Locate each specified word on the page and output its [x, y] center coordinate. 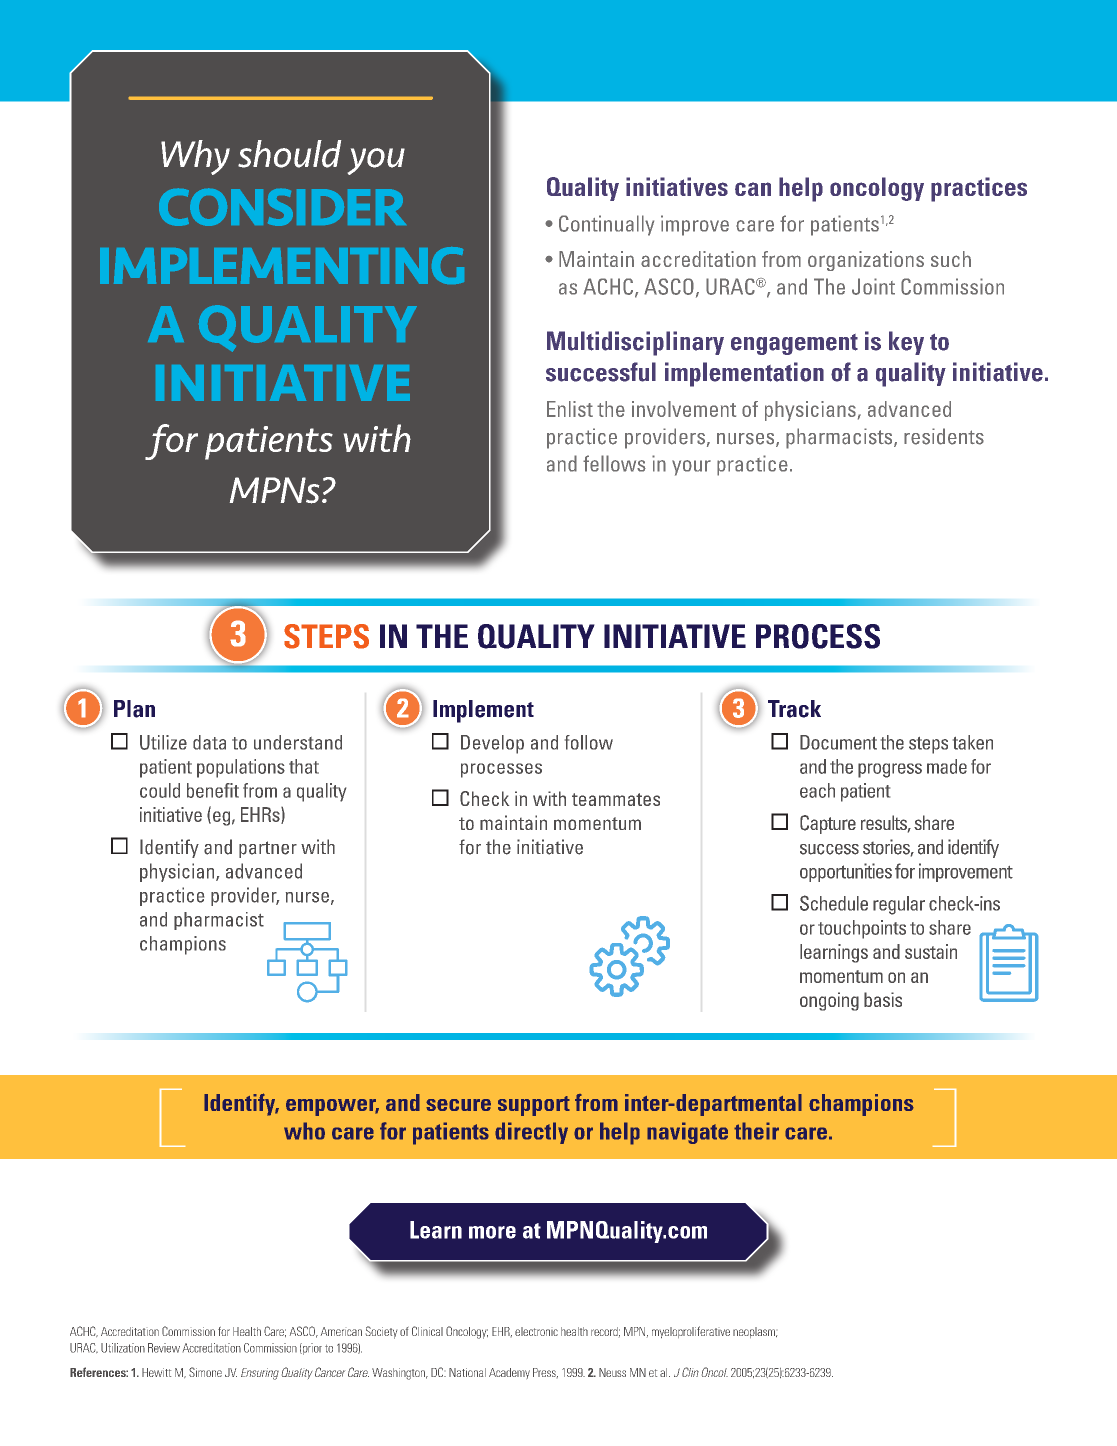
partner [268, 849]
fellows [614, 463]
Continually [606, 225]
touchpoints [862, 929]
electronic [536, 1331]
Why [195, 157]
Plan [134, 709]
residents [944, 436]
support [534, 1106]
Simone [205, 1372]
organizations [866, 261]
